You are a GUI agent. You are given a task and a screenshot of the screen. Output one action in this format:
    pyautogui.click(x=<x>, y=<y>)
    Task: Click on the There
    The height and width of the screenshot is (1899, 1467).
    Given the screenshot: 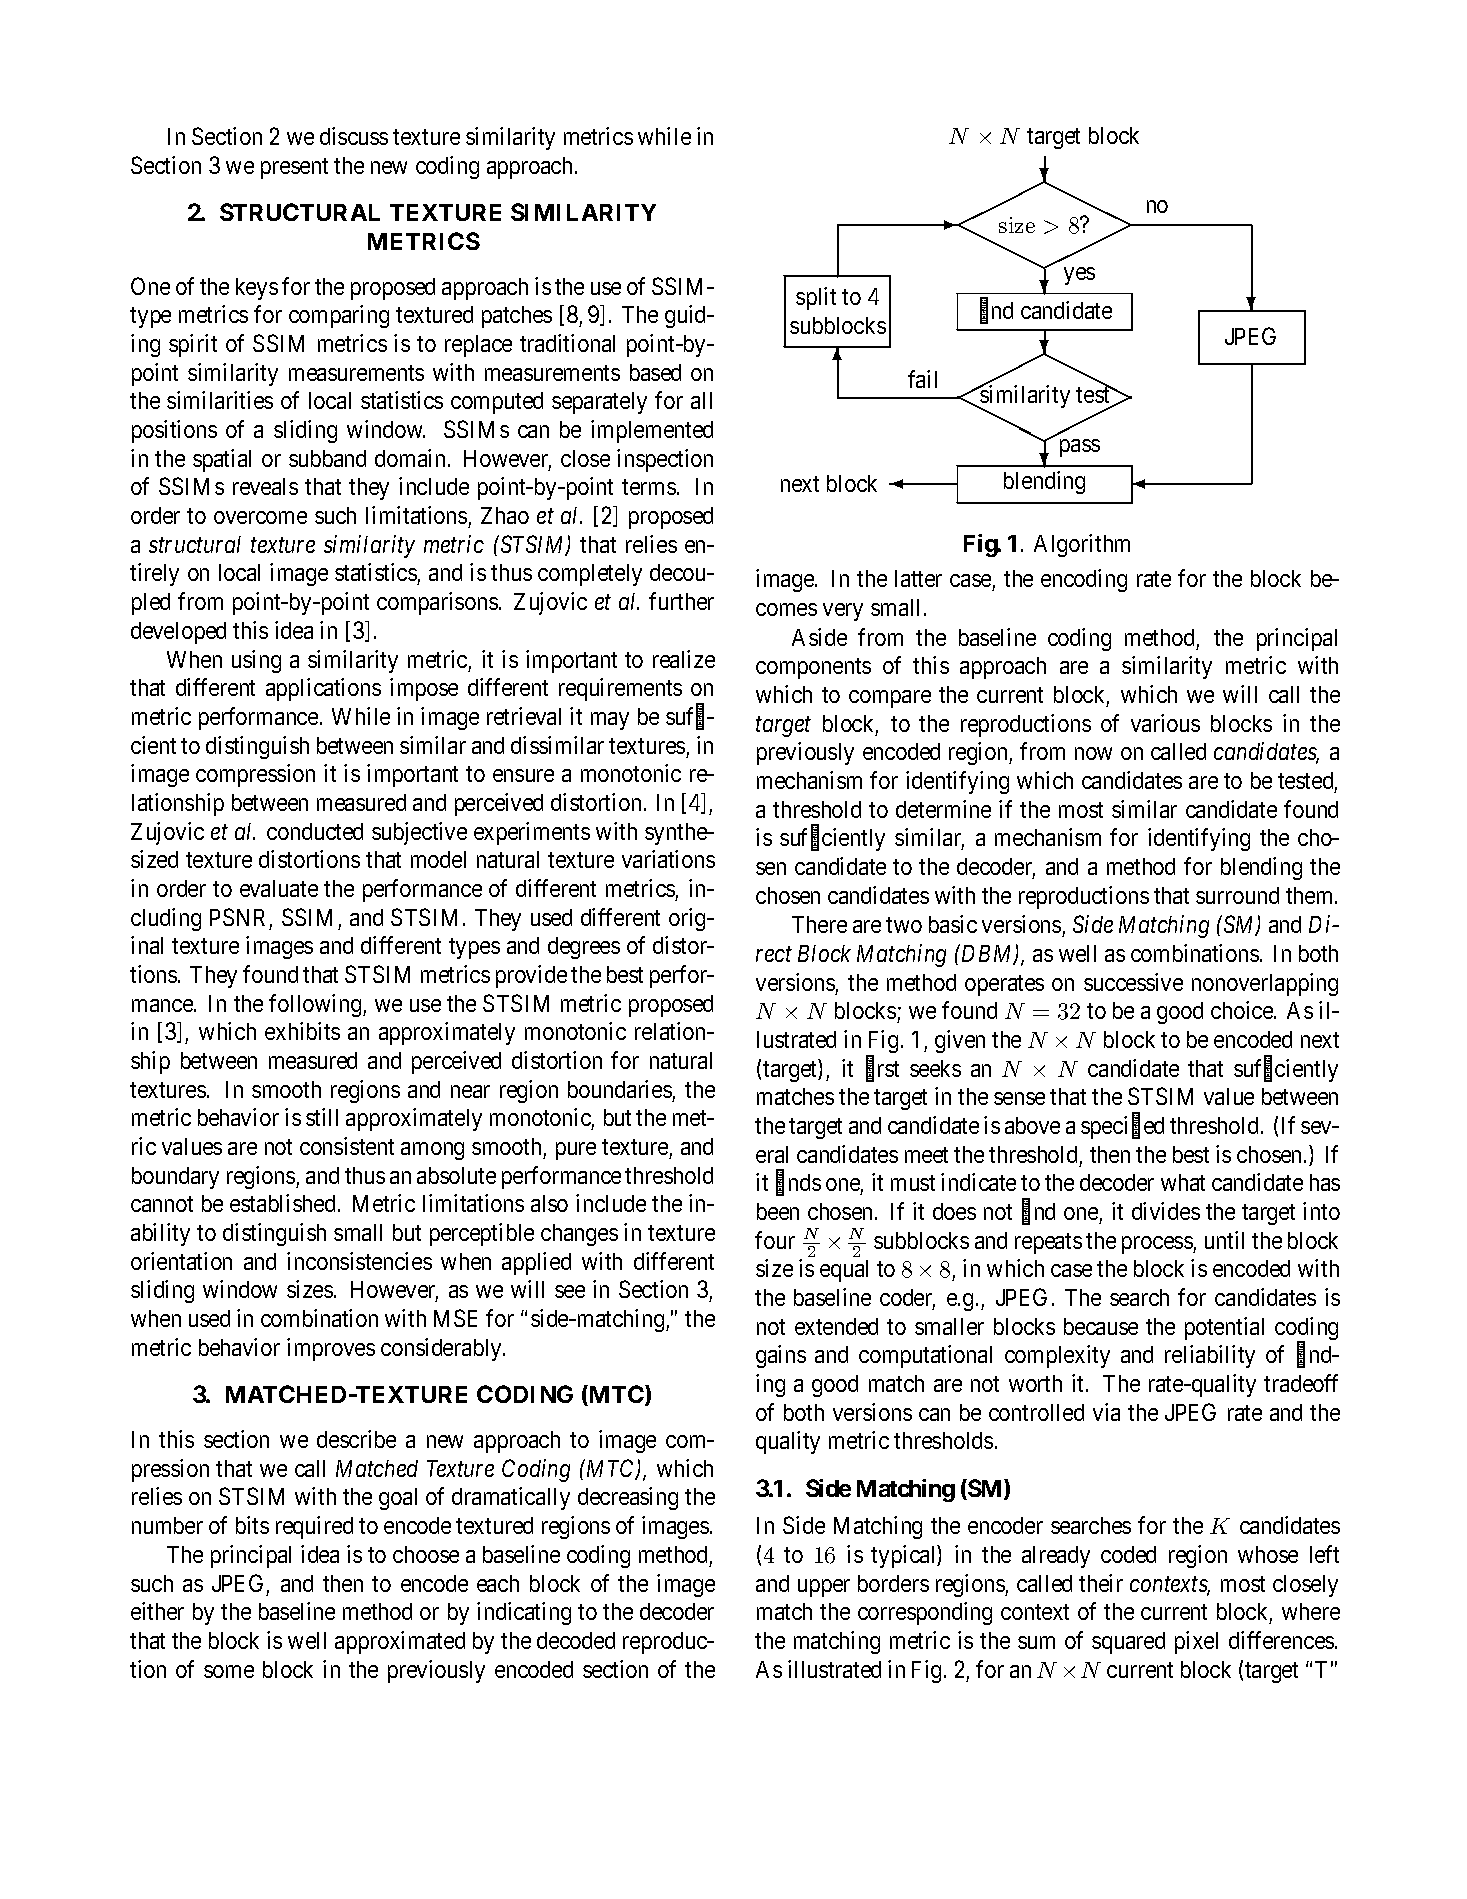 What is the action you would take?
    pyautogui.click(x=819, y=924)
